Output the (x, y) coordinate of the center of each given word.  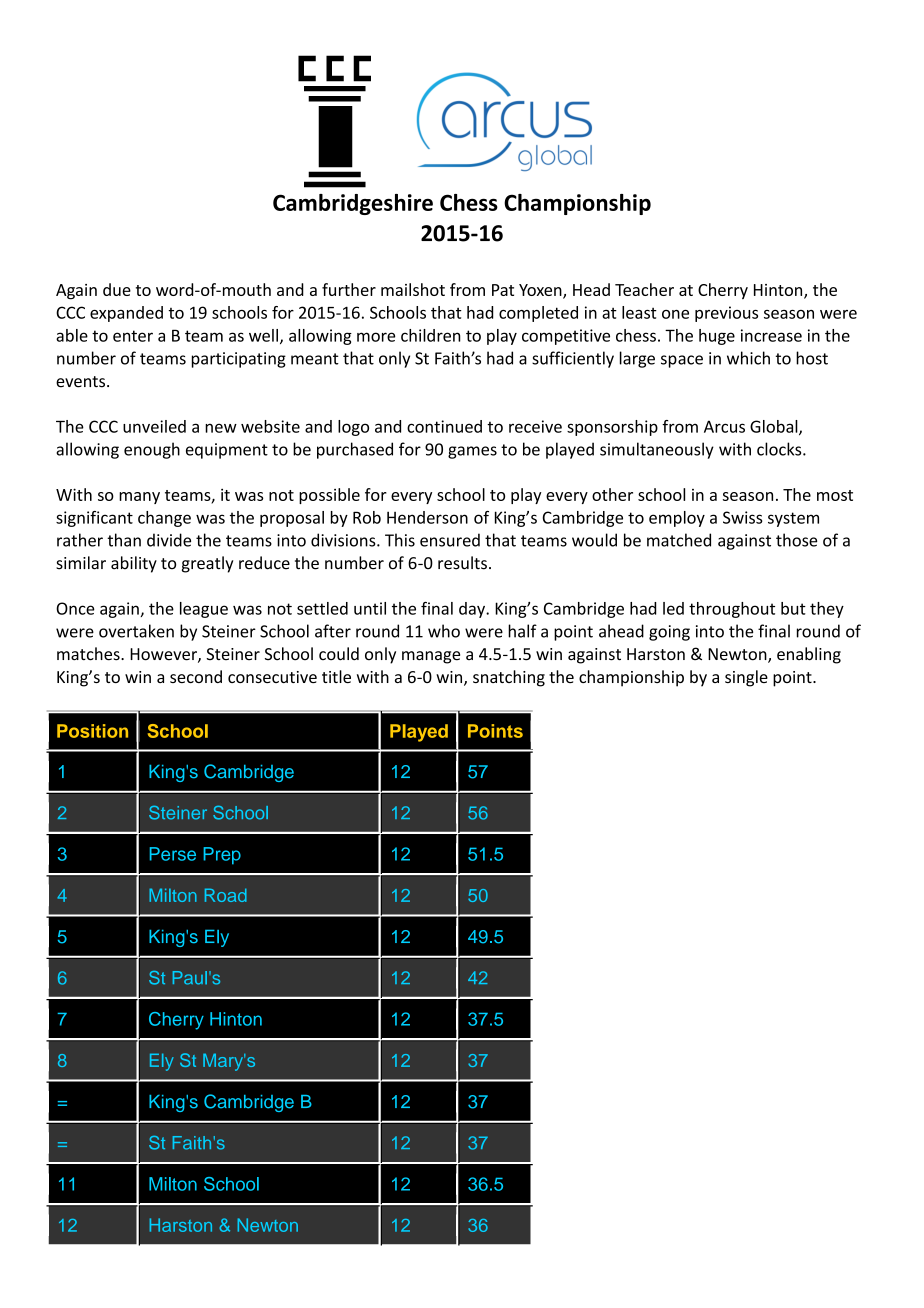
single (746, 678)
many (139, 498)
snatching (509, 678)
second (196, 676)
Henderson (427, 517)
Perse (173, 854)
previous (726, 314)
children (431, 335)
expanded (126, 314)
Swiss (743, 517)
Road (226, 895)
